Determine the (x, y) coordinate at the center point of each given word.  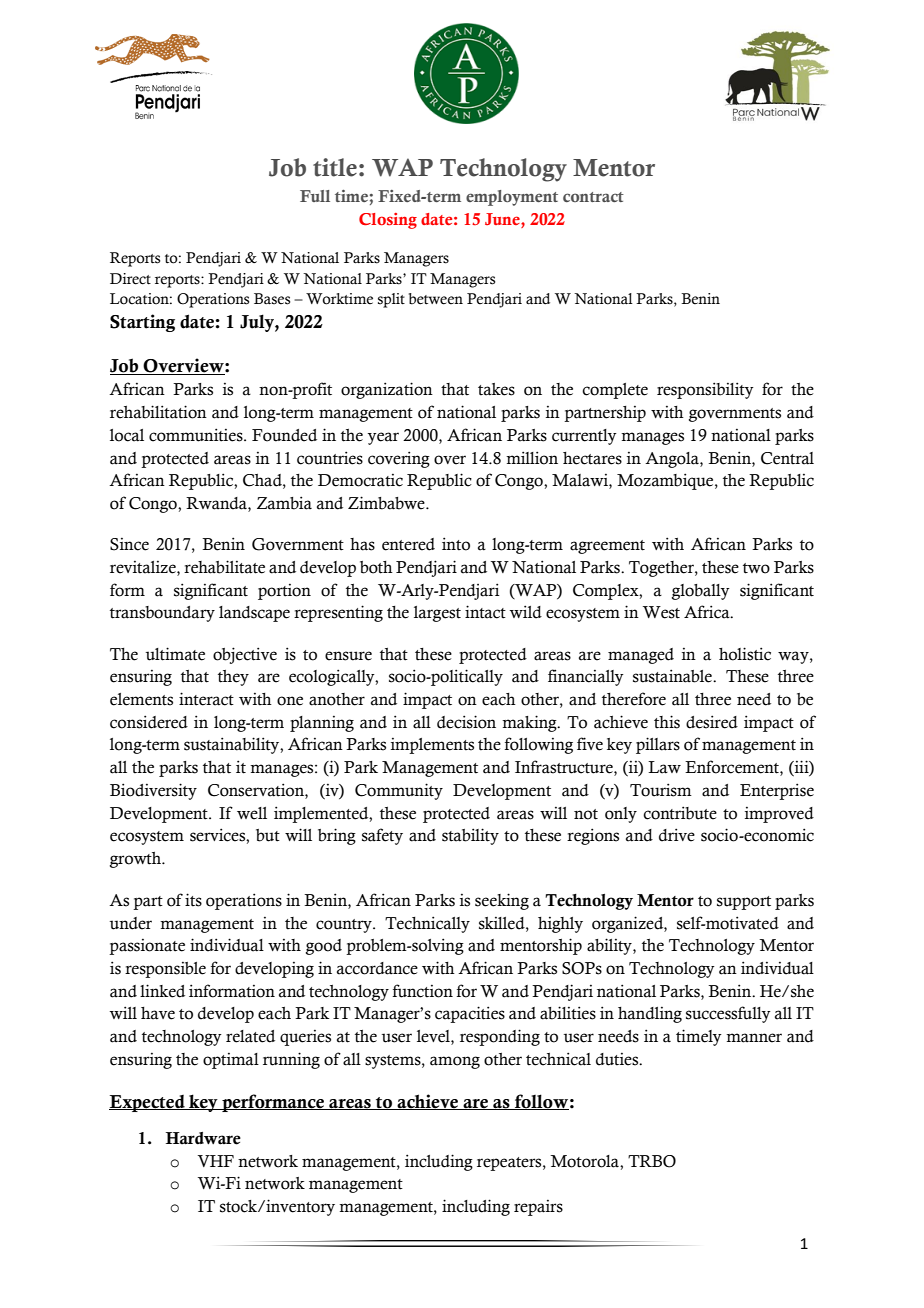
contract (593, 197)
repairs (538, 1208)
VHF (216, 1161)
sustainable (673, 676)
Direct (130, 279)
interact (206, 699)
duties (618, 1059)
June (503, 220)
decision (466, 722)
